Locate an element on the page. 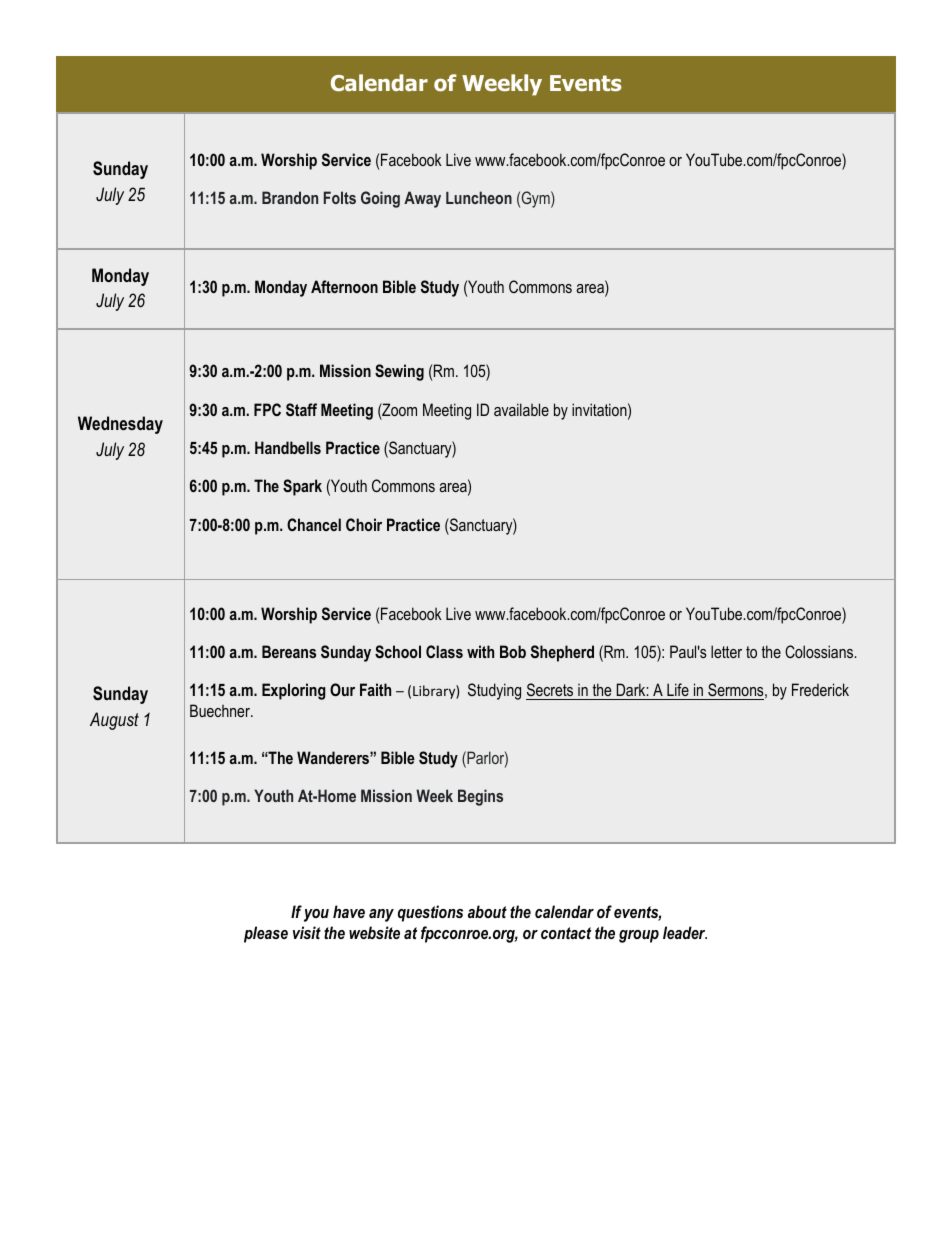 This page has height=1233, width=952. Wednesday is located at coordinates (120, 425).
